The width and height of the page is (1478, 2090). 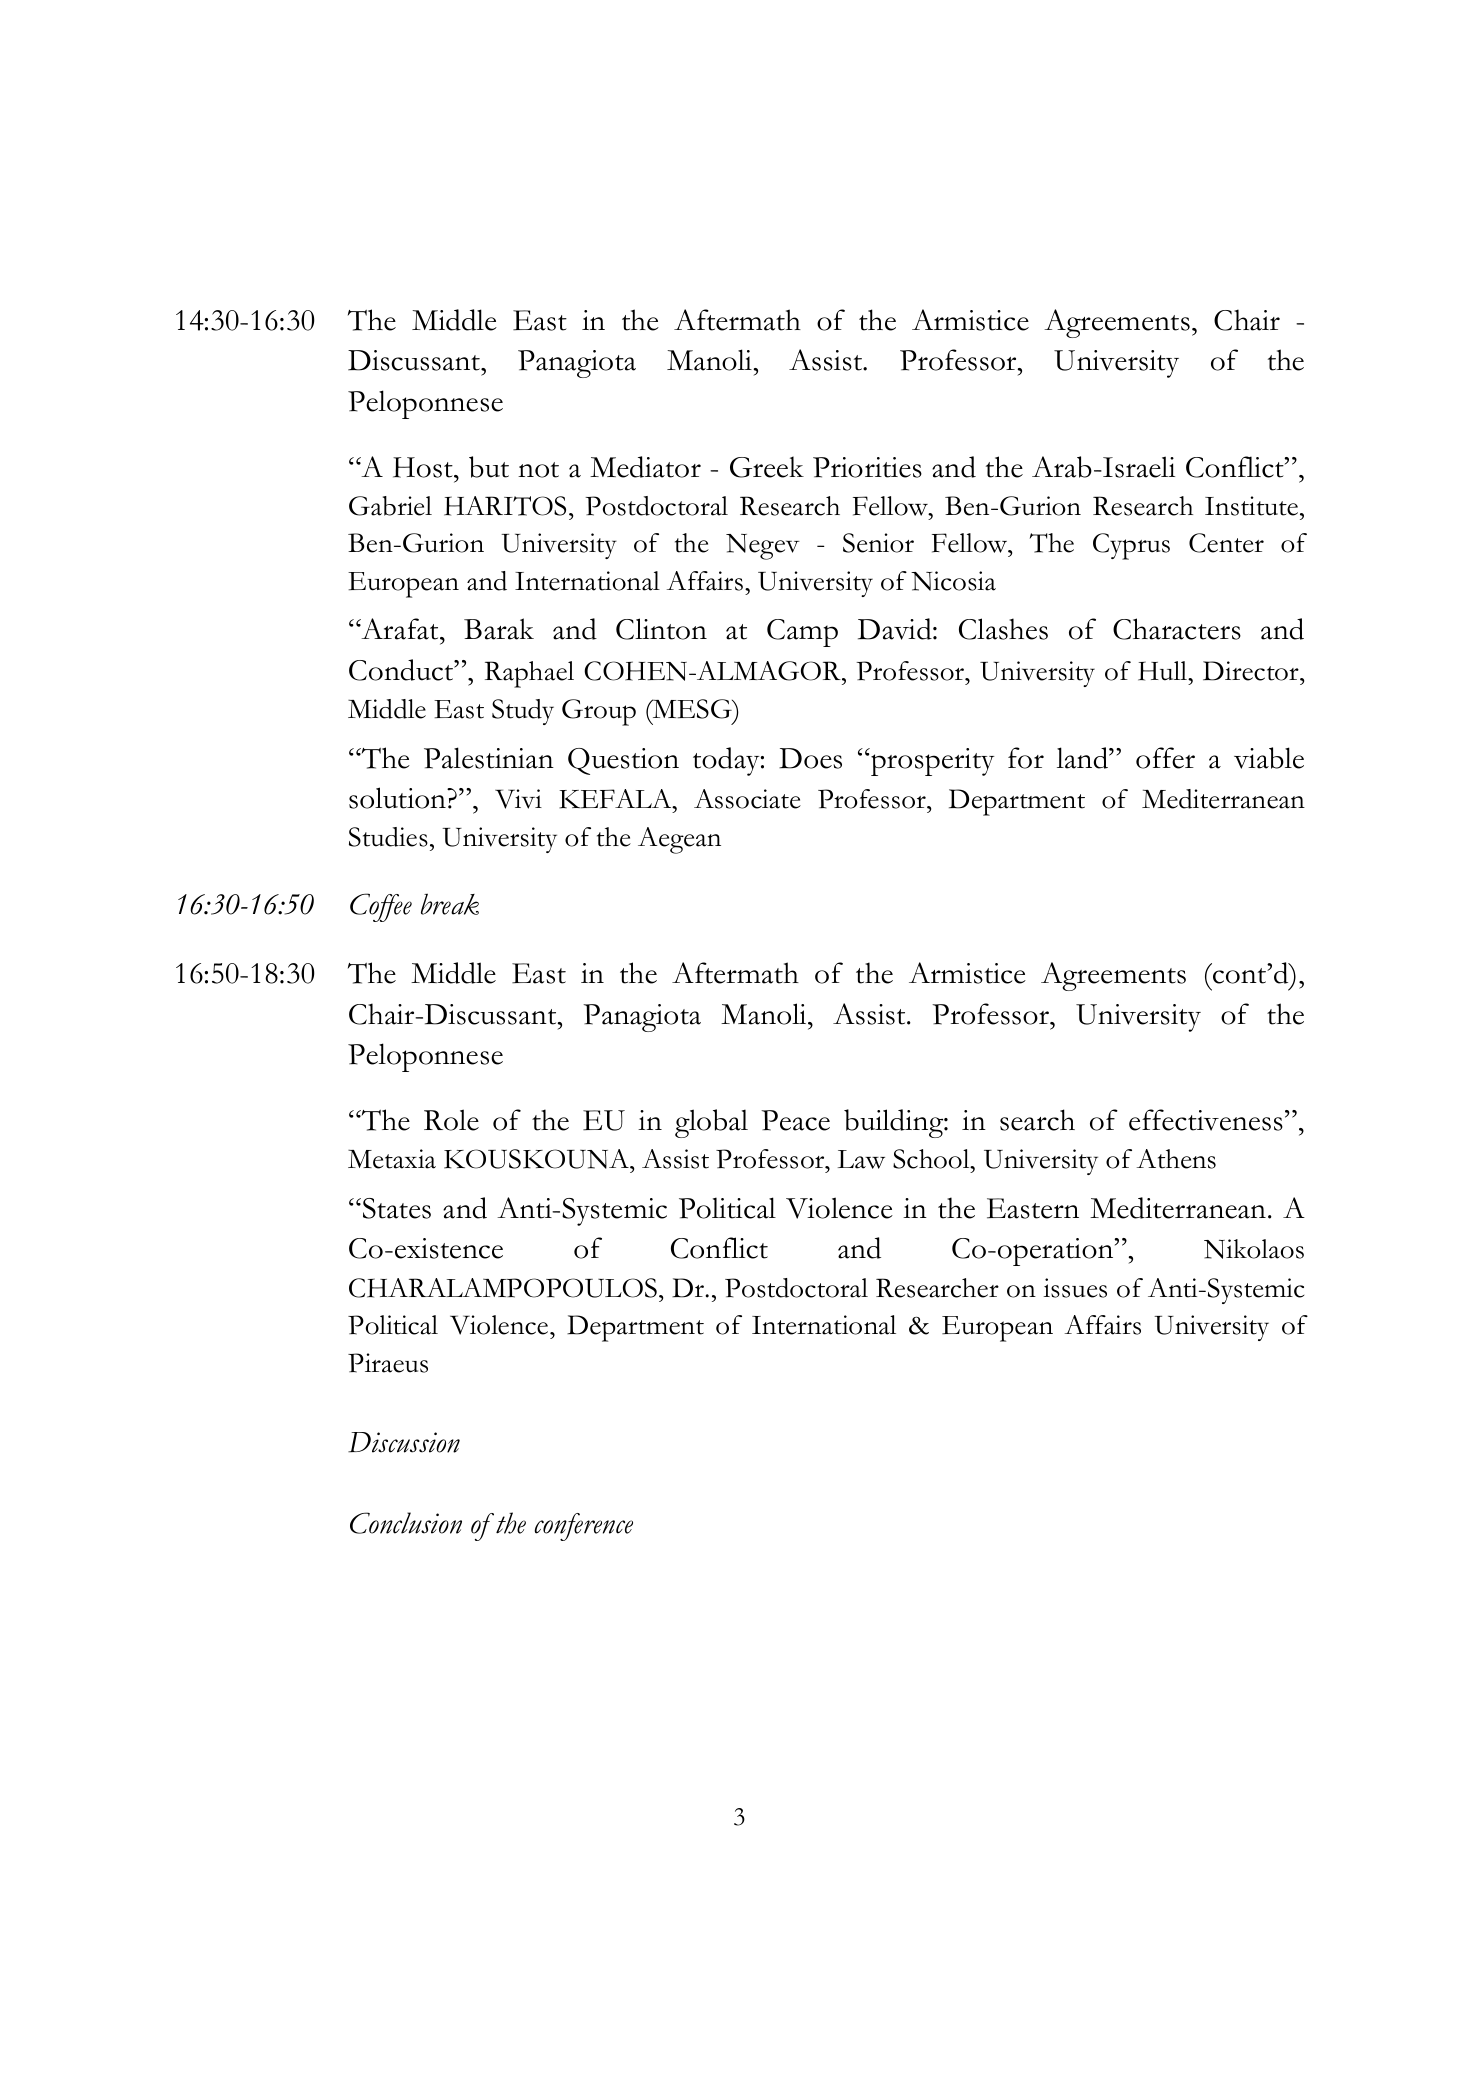 I want to click on Priorities, so click(x=867, y=467).
